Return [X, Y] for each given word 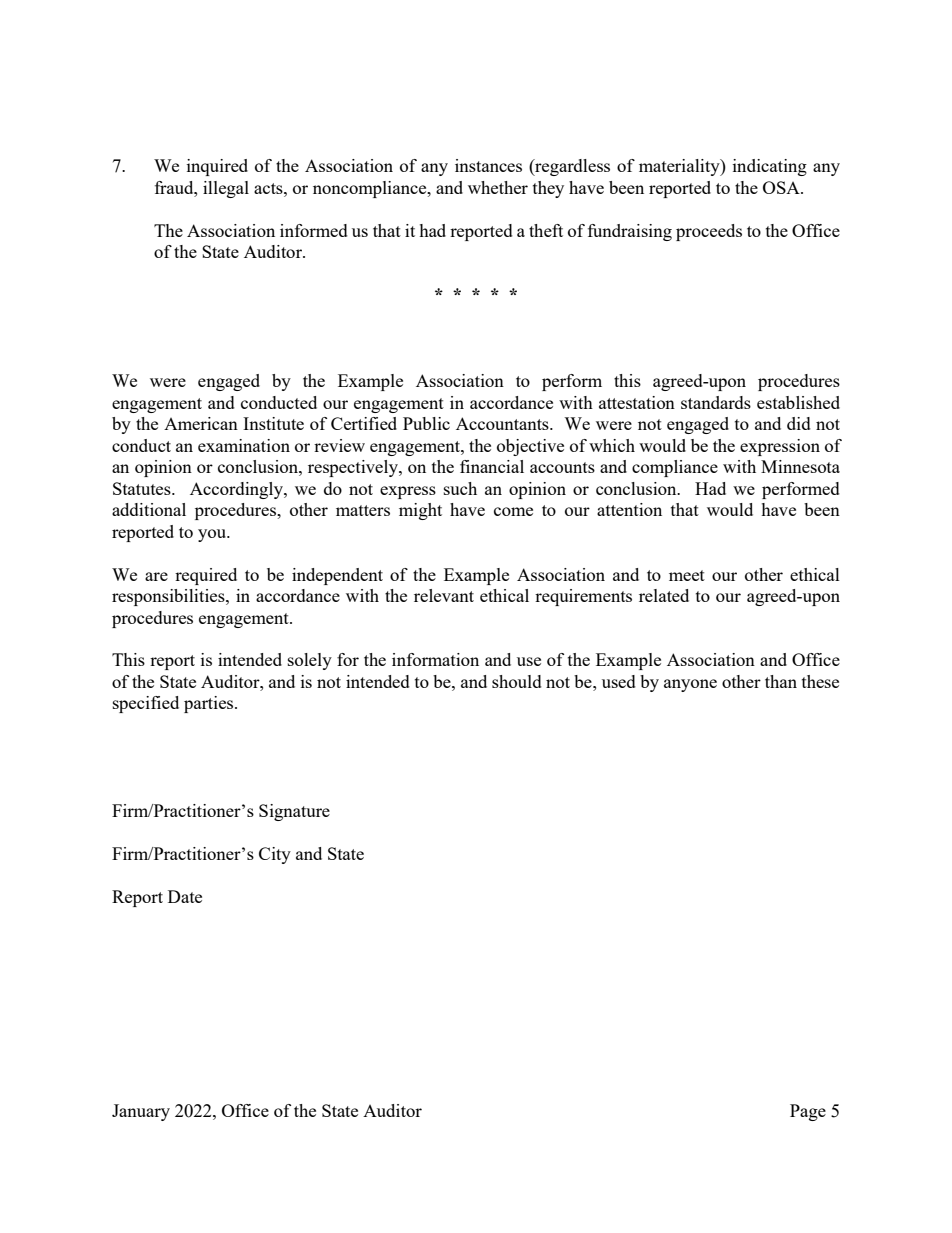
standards [716, 402]
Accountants [503, 423]
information [435, 659]
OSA [782, 187]
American [201, 423]
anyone [690, 685]
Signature [294, 812]
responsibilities [169, 597]
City [275, 855]
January [141, 1112]
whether [498, 187]
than [781, 681]
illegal [226, 189]
